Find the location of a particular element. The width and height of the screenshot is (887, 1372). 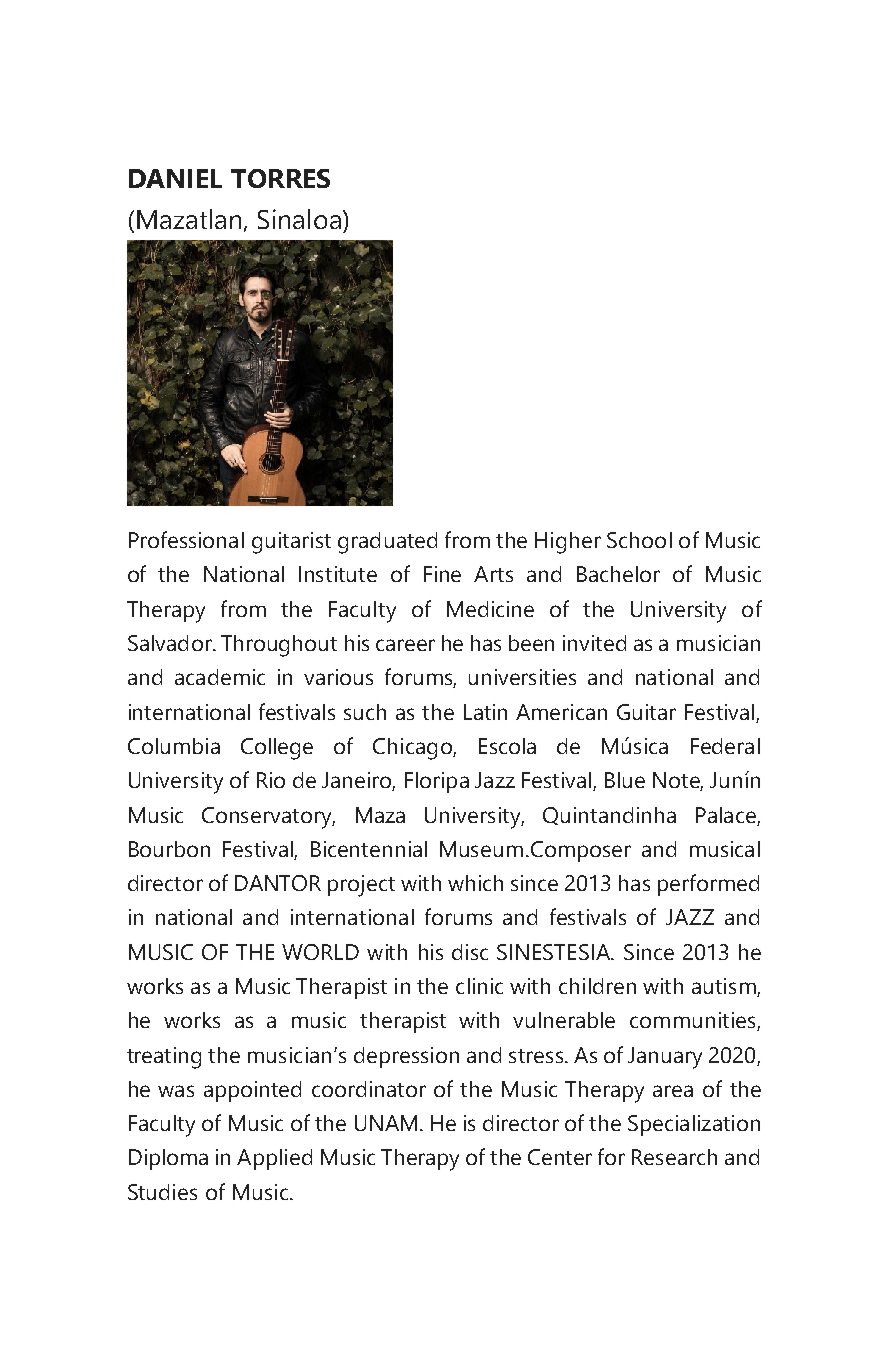

academic is located at coordinates (220, 677).
